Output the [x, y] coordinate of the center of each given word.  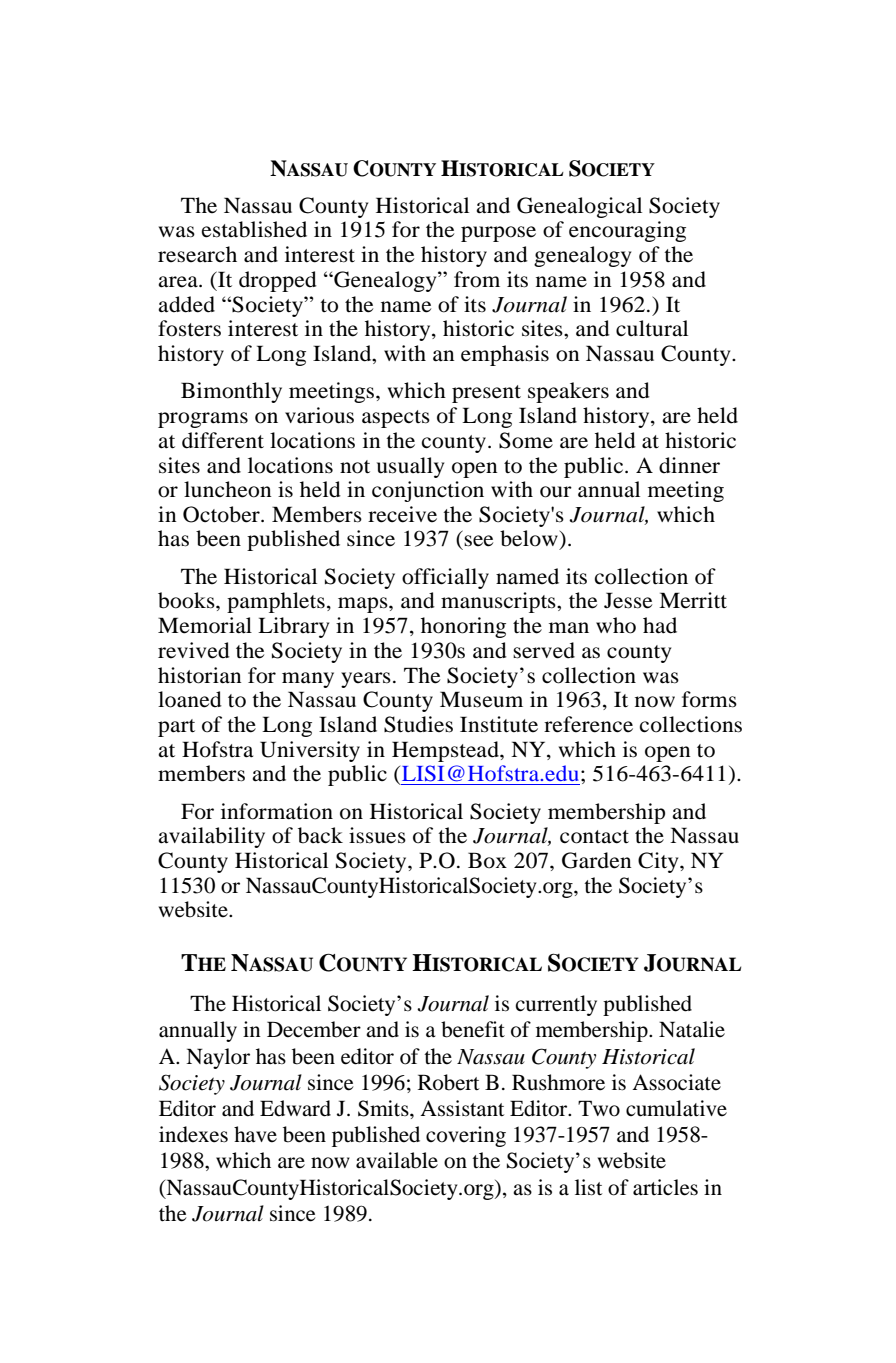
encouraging [627, 231]
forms [709, 699]
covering [466, 1136]
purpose [498, 234]
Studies [418, 724]
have [255, 1134]
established [254, 229]
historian [200, 675]
